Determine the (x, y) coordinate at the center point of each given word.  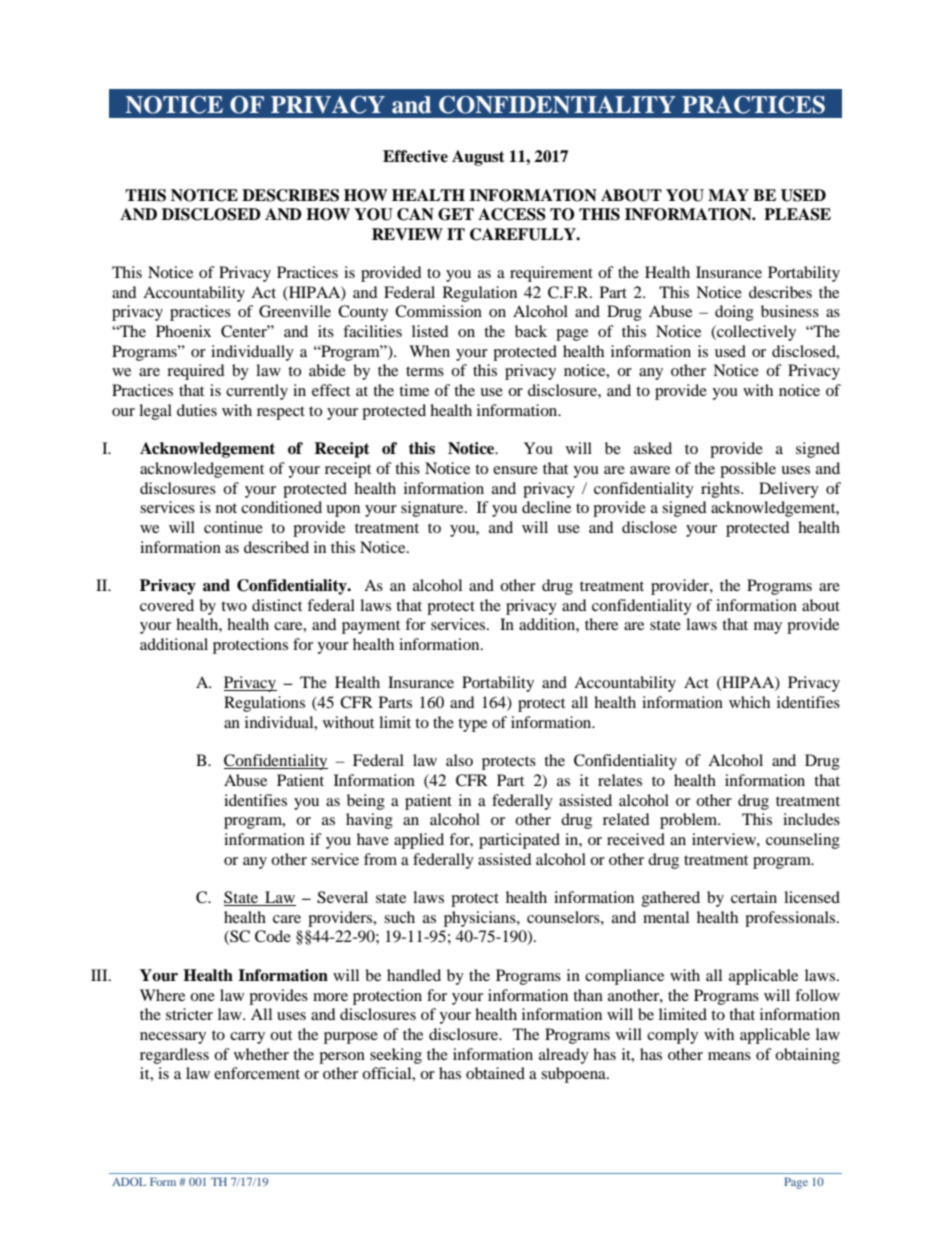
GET (456, 214)
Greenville (295, 311)
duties (197, 410)
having (369, 821)
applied (419, 841)
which (749, 702)
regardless (174, 1056)
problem (690, 821)
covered (167, 605)
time (414, 390)
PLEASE (797, 214)
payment (371, 627)
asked (653, 448)
